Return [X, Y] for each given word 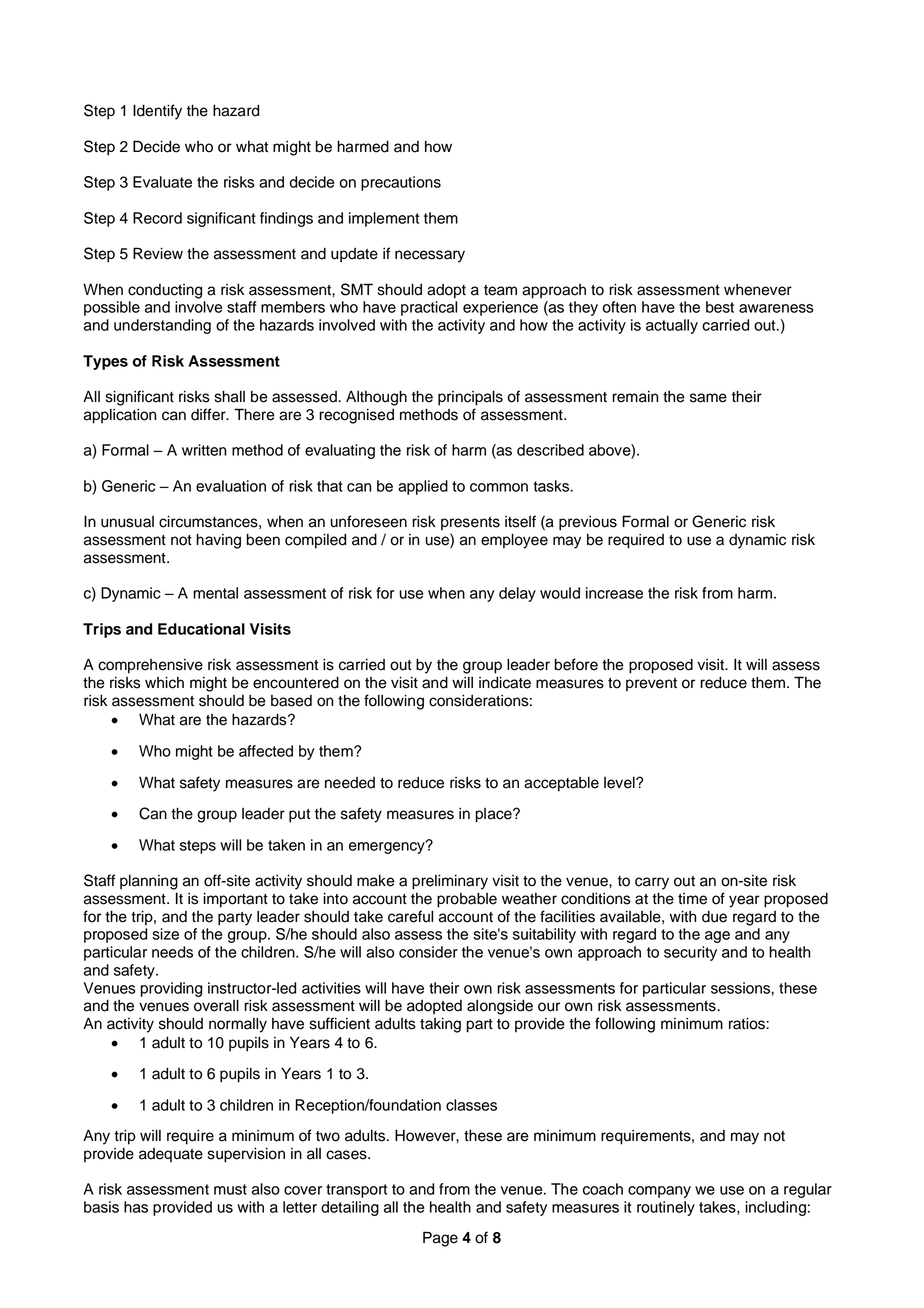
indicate [505, 682]
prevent [651, 685]
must [230, 1189]
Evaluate [162, 182]
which [164, 682]
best [720, 307]
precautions [401, 183]
